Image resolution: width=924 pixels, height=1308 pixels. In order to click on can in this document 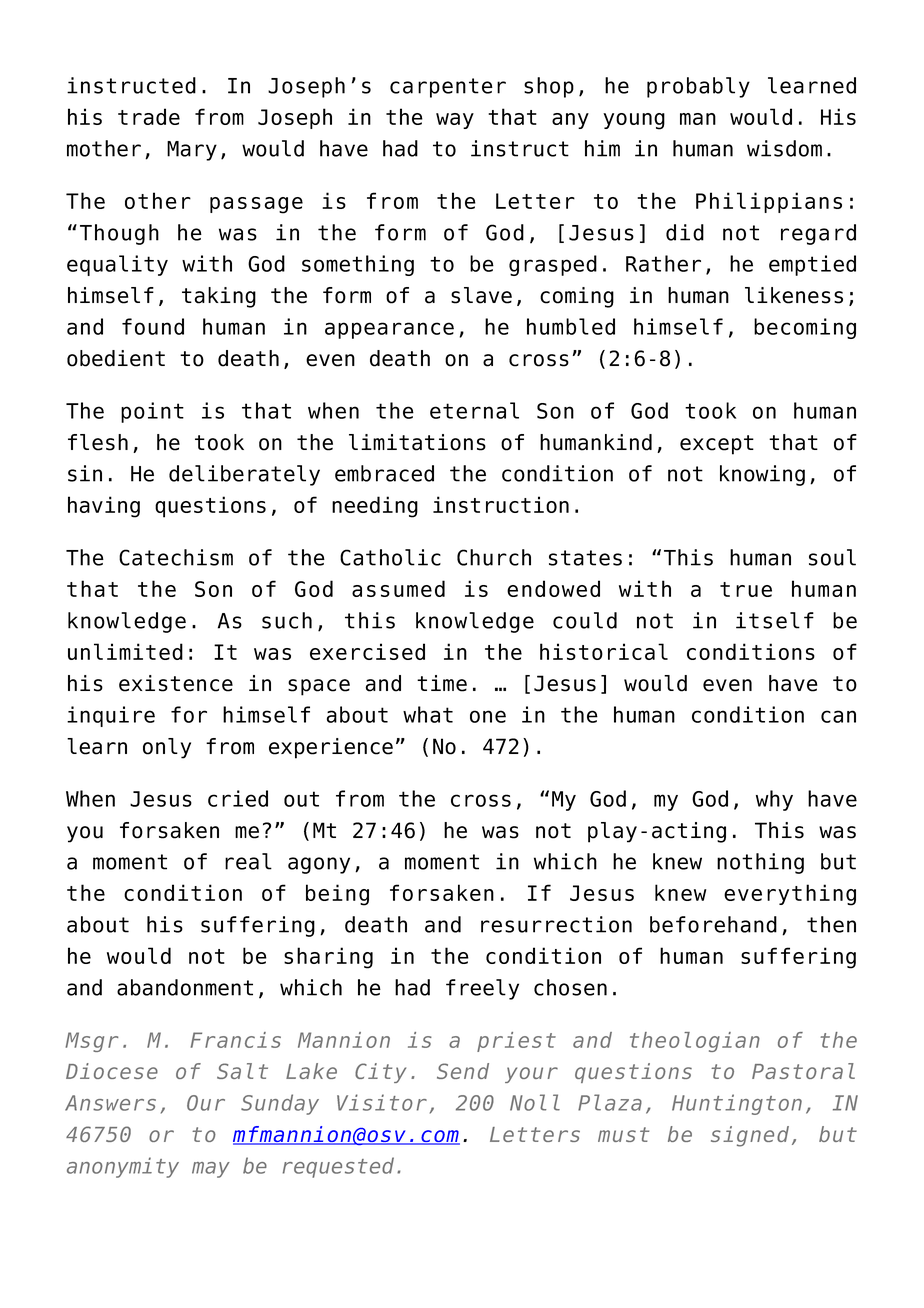, I will do `click(838, 716)`.
